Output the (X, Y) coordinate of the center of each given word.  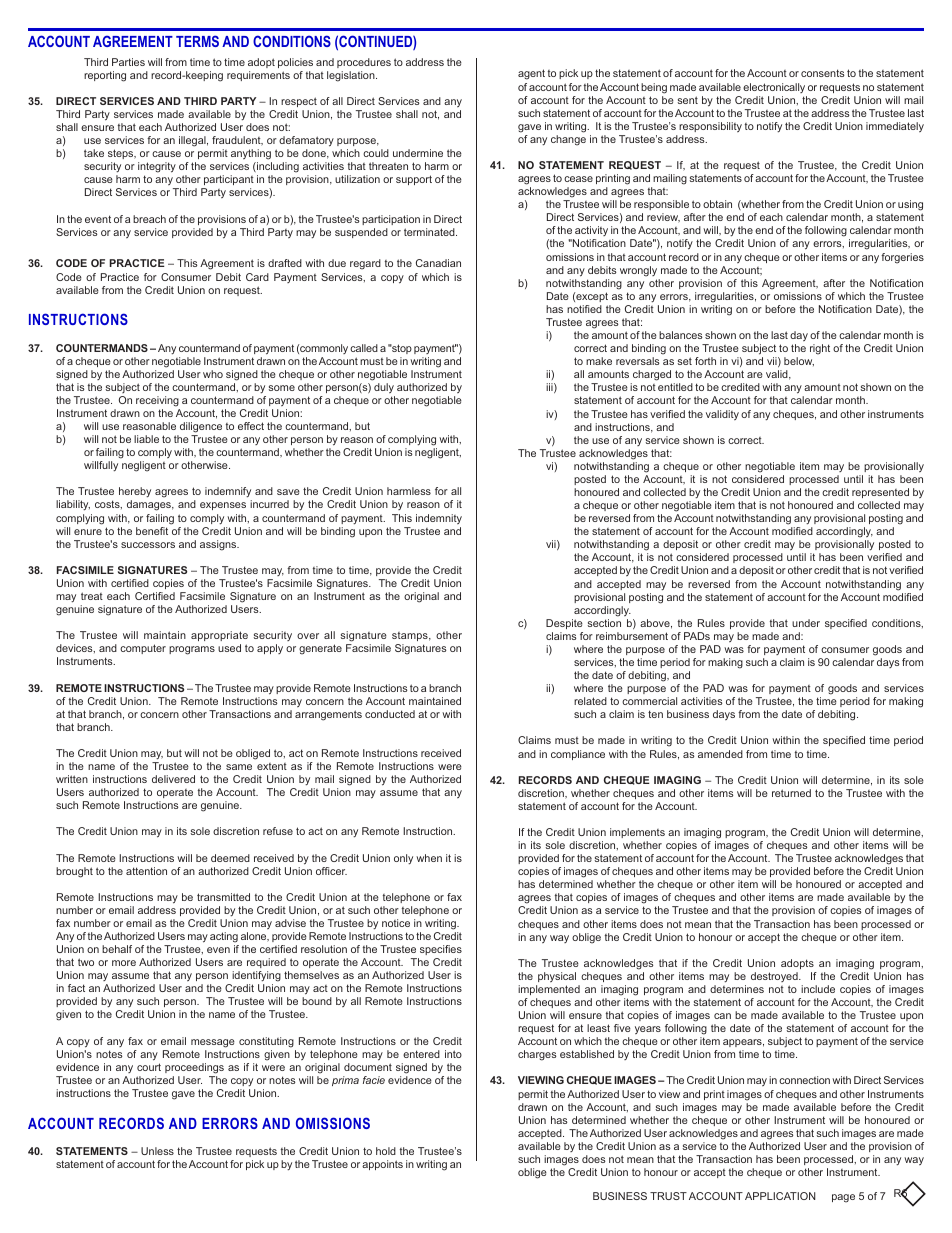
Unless (157, 1151)
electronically (774, 88)
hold (386, 1151)
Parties (128, 62)
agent (531, 74)
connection (804, 1080)
